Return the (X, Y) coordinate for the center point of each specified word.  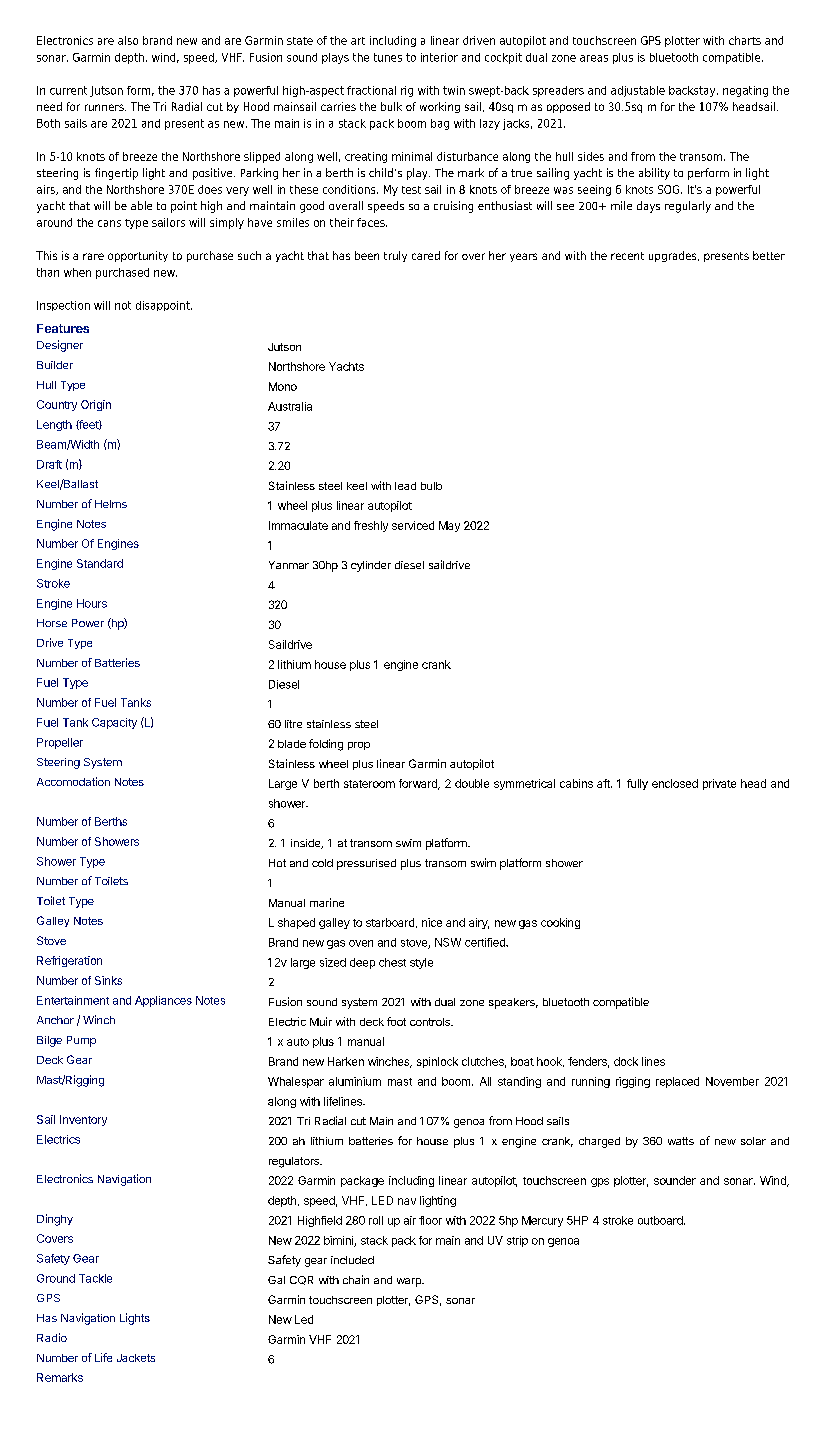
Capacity (114, 723)
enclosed (675, 783)
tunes (388, 57)
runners (105, 107)
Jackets (136, 1358)
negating (745, 91)
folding (326, 745)
